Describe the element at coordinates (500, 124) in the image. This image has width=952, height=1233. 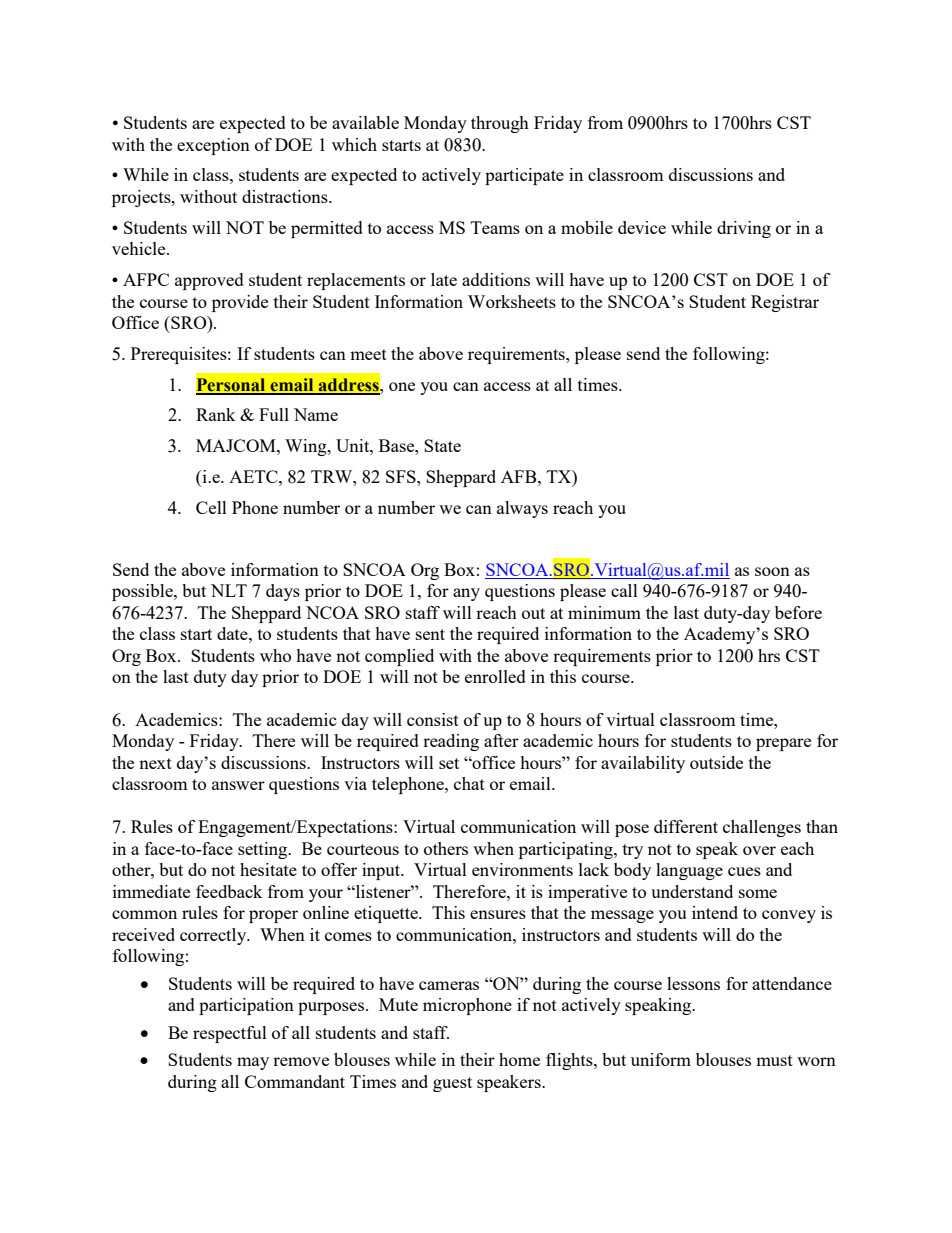
I see `through` at that location.
